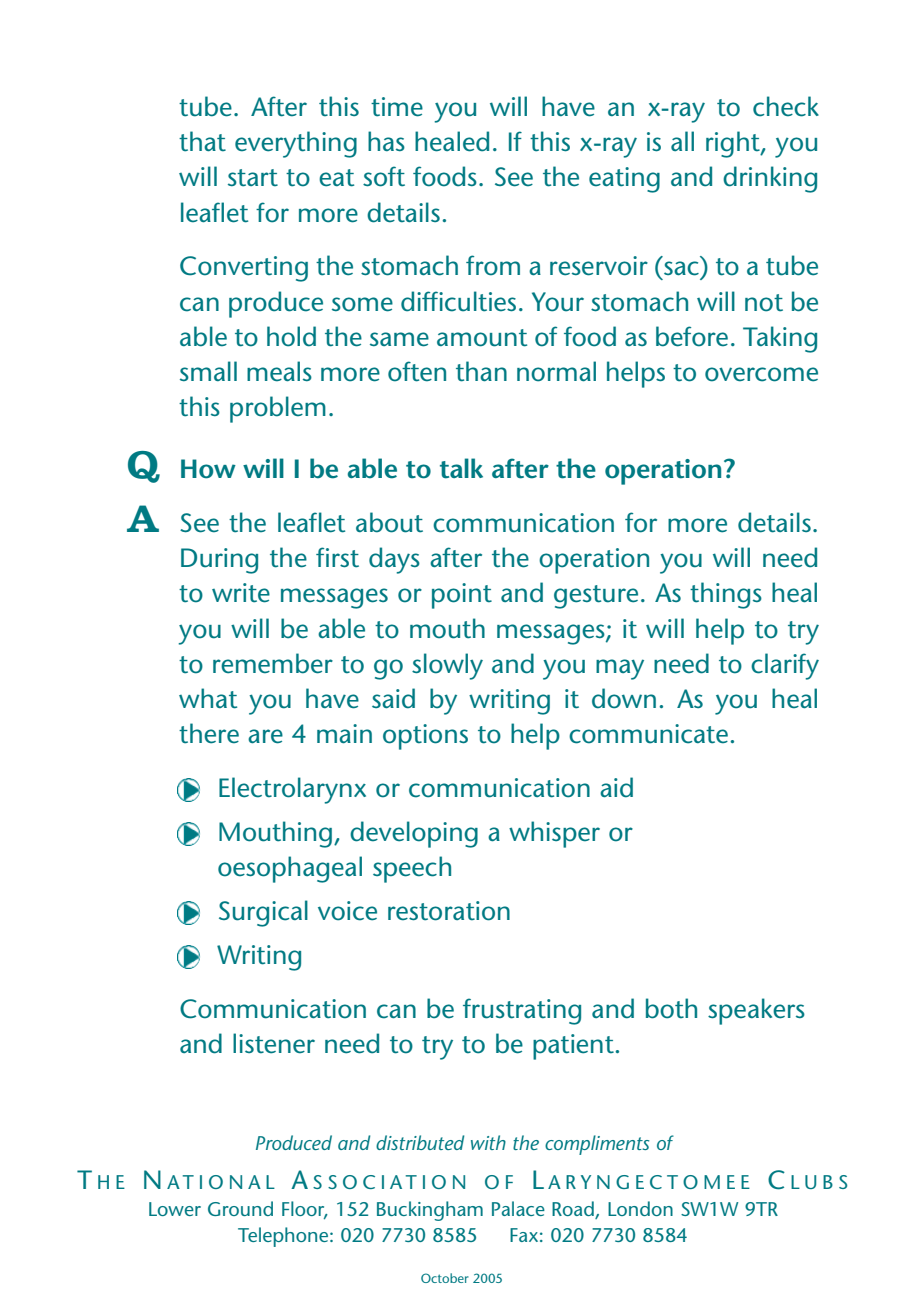  What do you see at coordinates (785, 666) in the document?
I see `clarify` at bounding box center [785, 666].
